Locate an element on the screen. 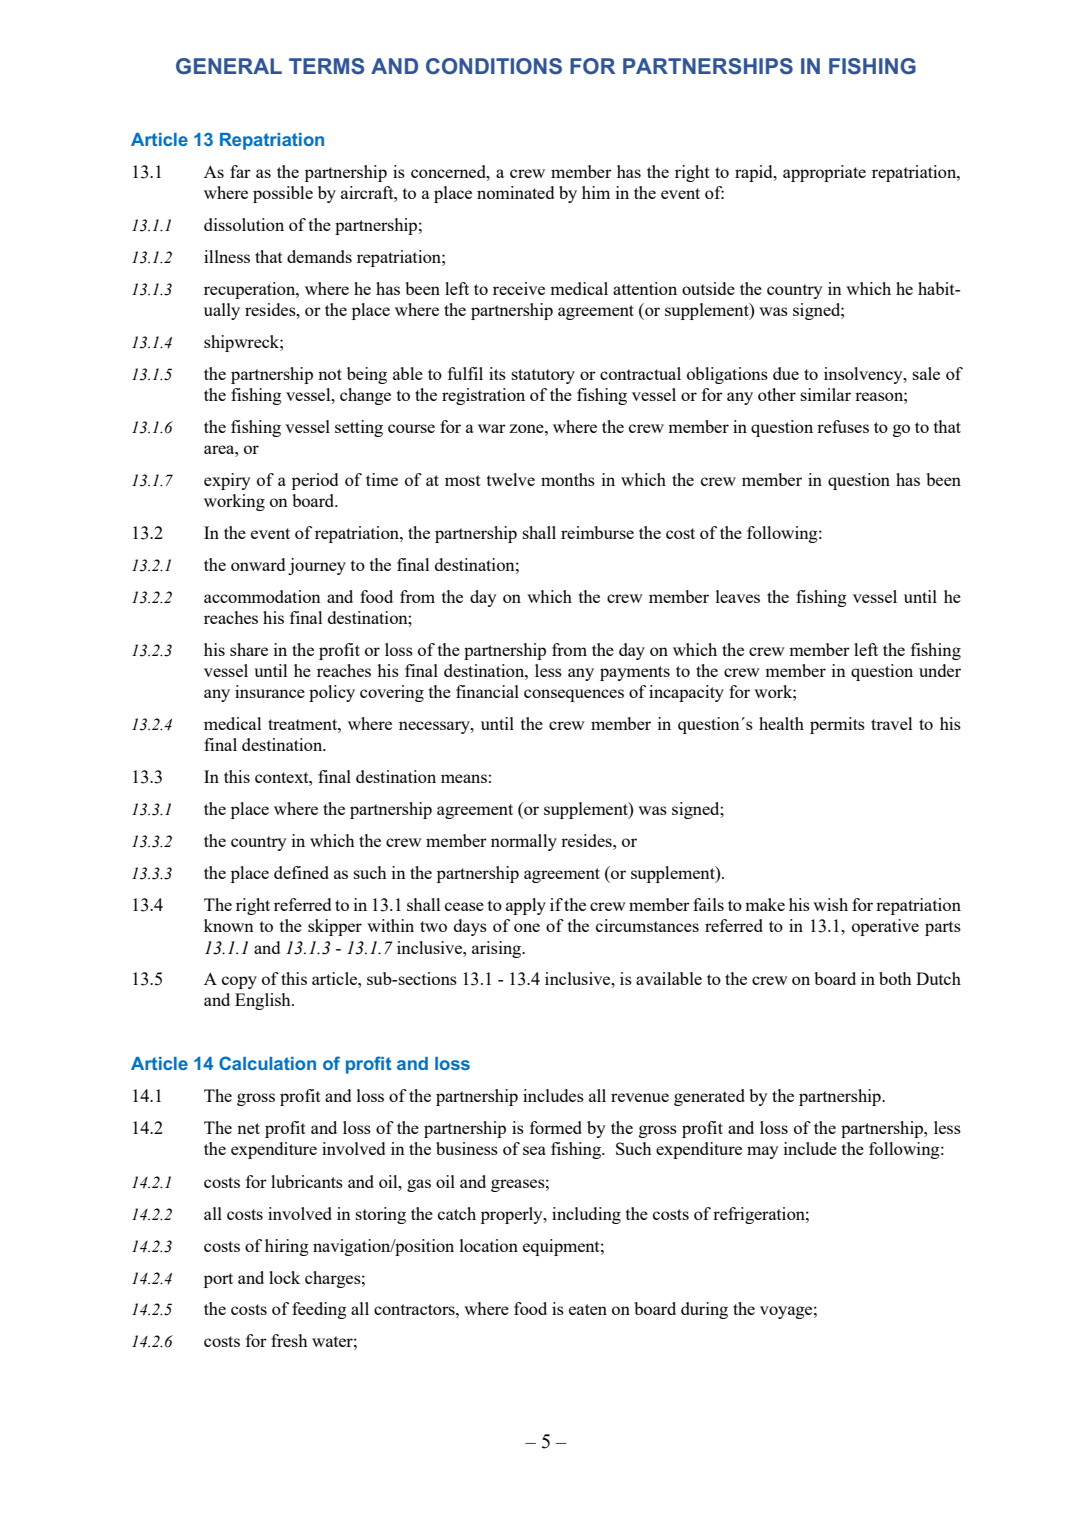 This screenshot has height=1540, width=1089. both is located at coordinates (895, 978).
